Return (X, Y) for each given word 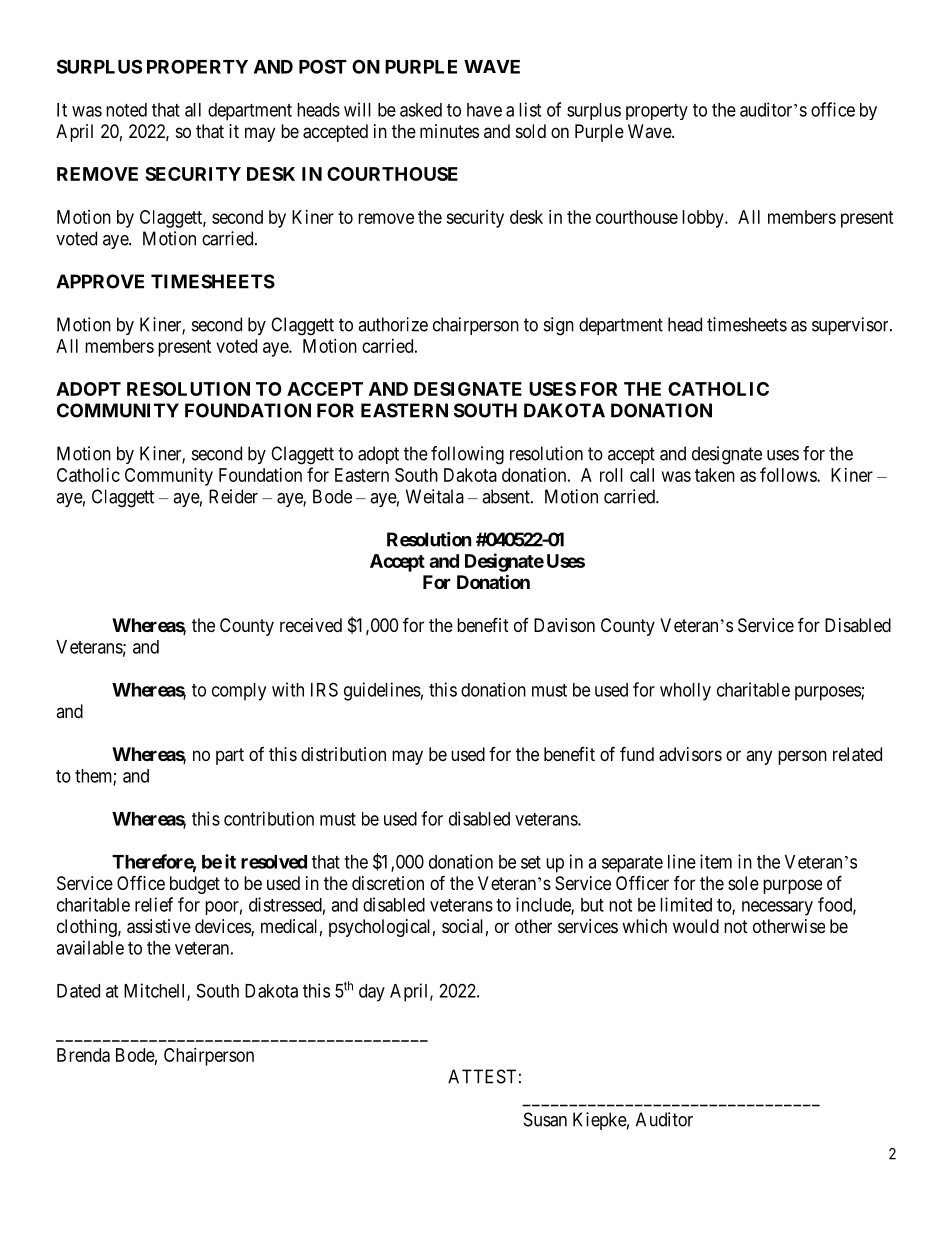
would (696, 926)
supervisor (851, 326)
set (531, 862)
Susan (545, 1119)
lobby (704, 219)
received (311, 625)
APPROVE (100, 281)
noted (126, 110)
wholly (685, 692)
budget (195, 885)
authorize (393, 324)
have (484, 110)
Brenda (83, 1055)
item (716, 861)
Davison (564, 625)
